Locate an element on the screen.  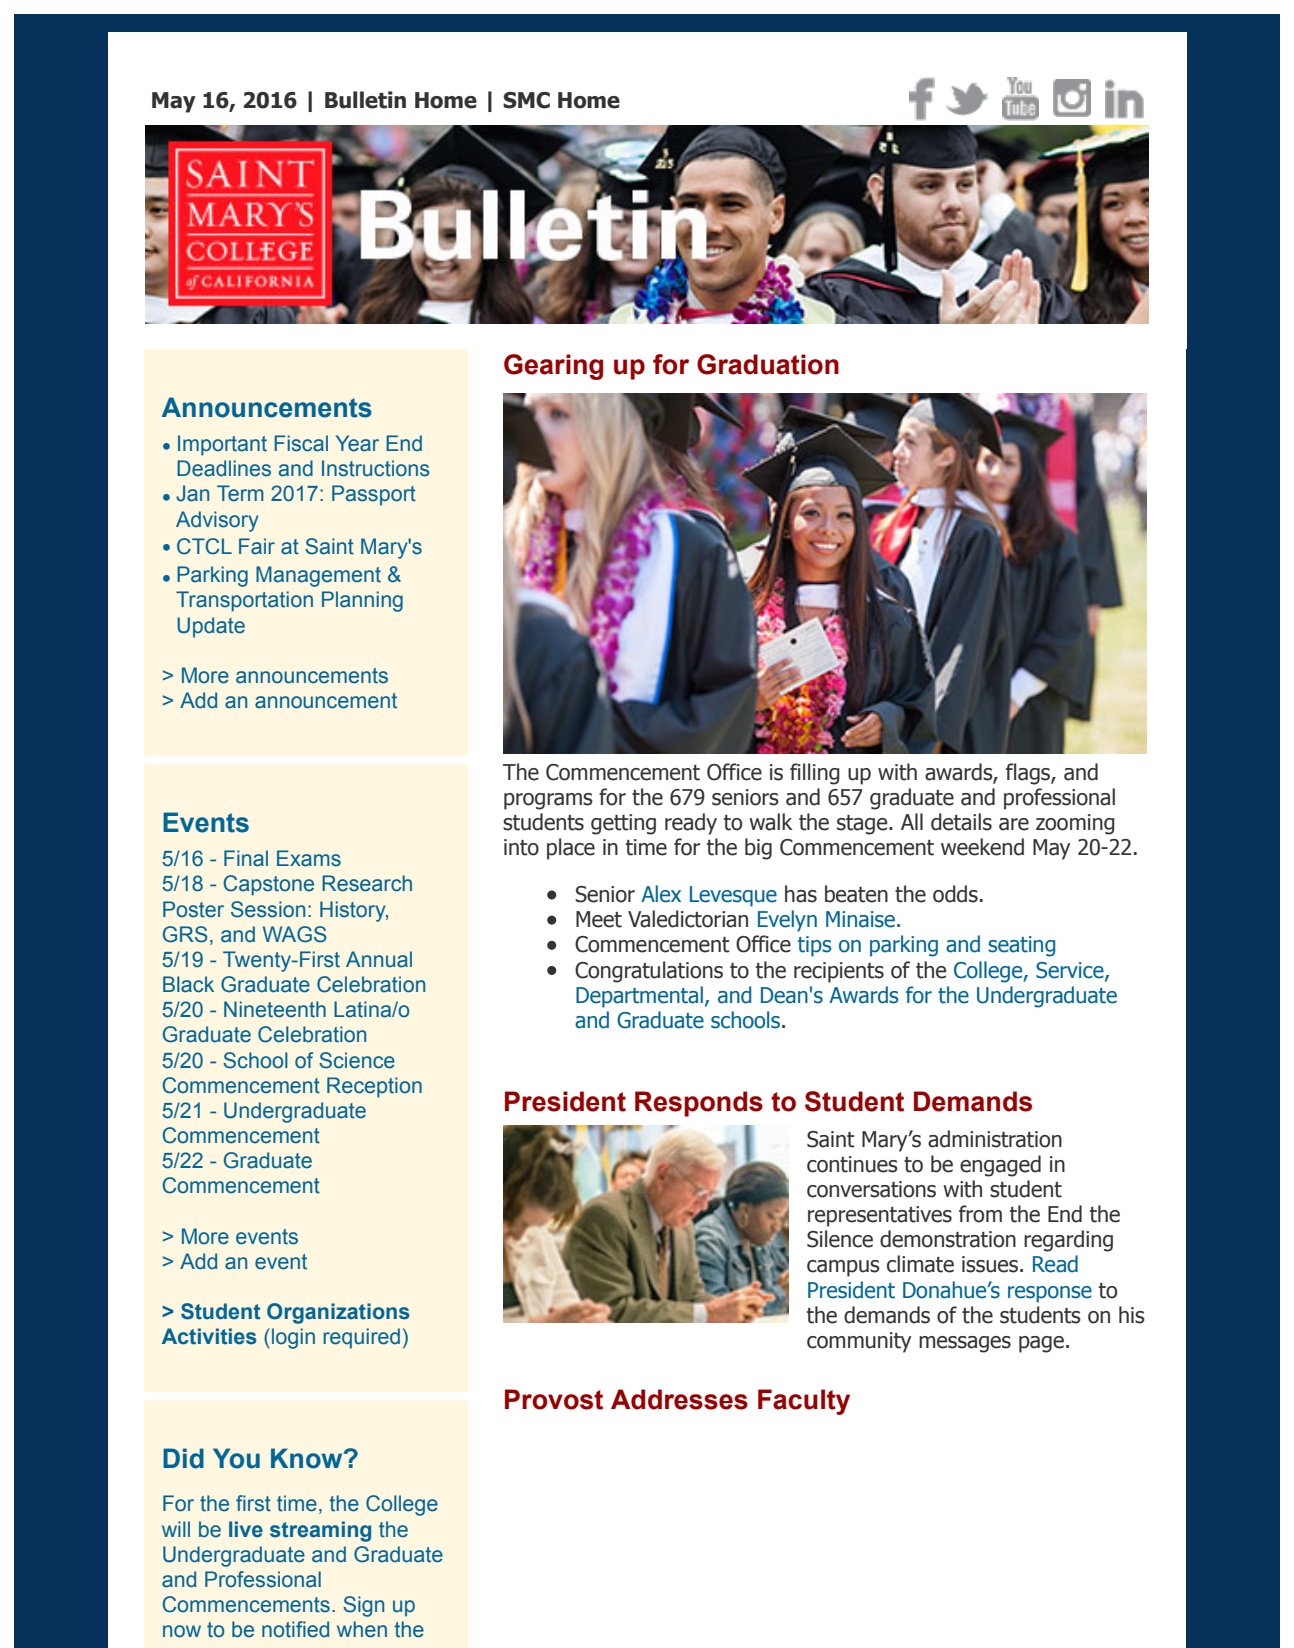
programs is located at coordinates (548, 801).
